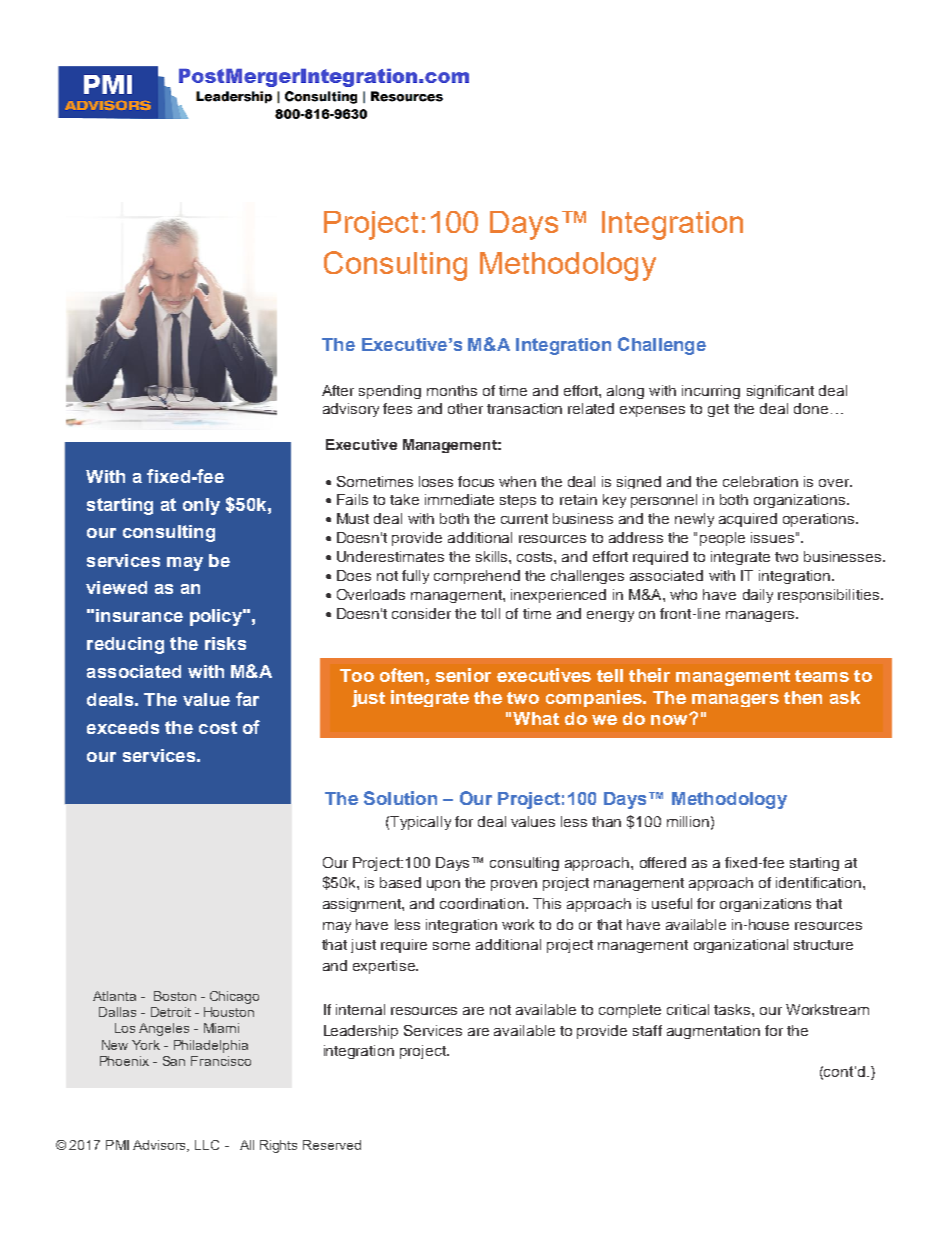 This document has width=952, height=1233. Describe the element at coordinates (483, 903) in the document. I see `coordination` at that location.
